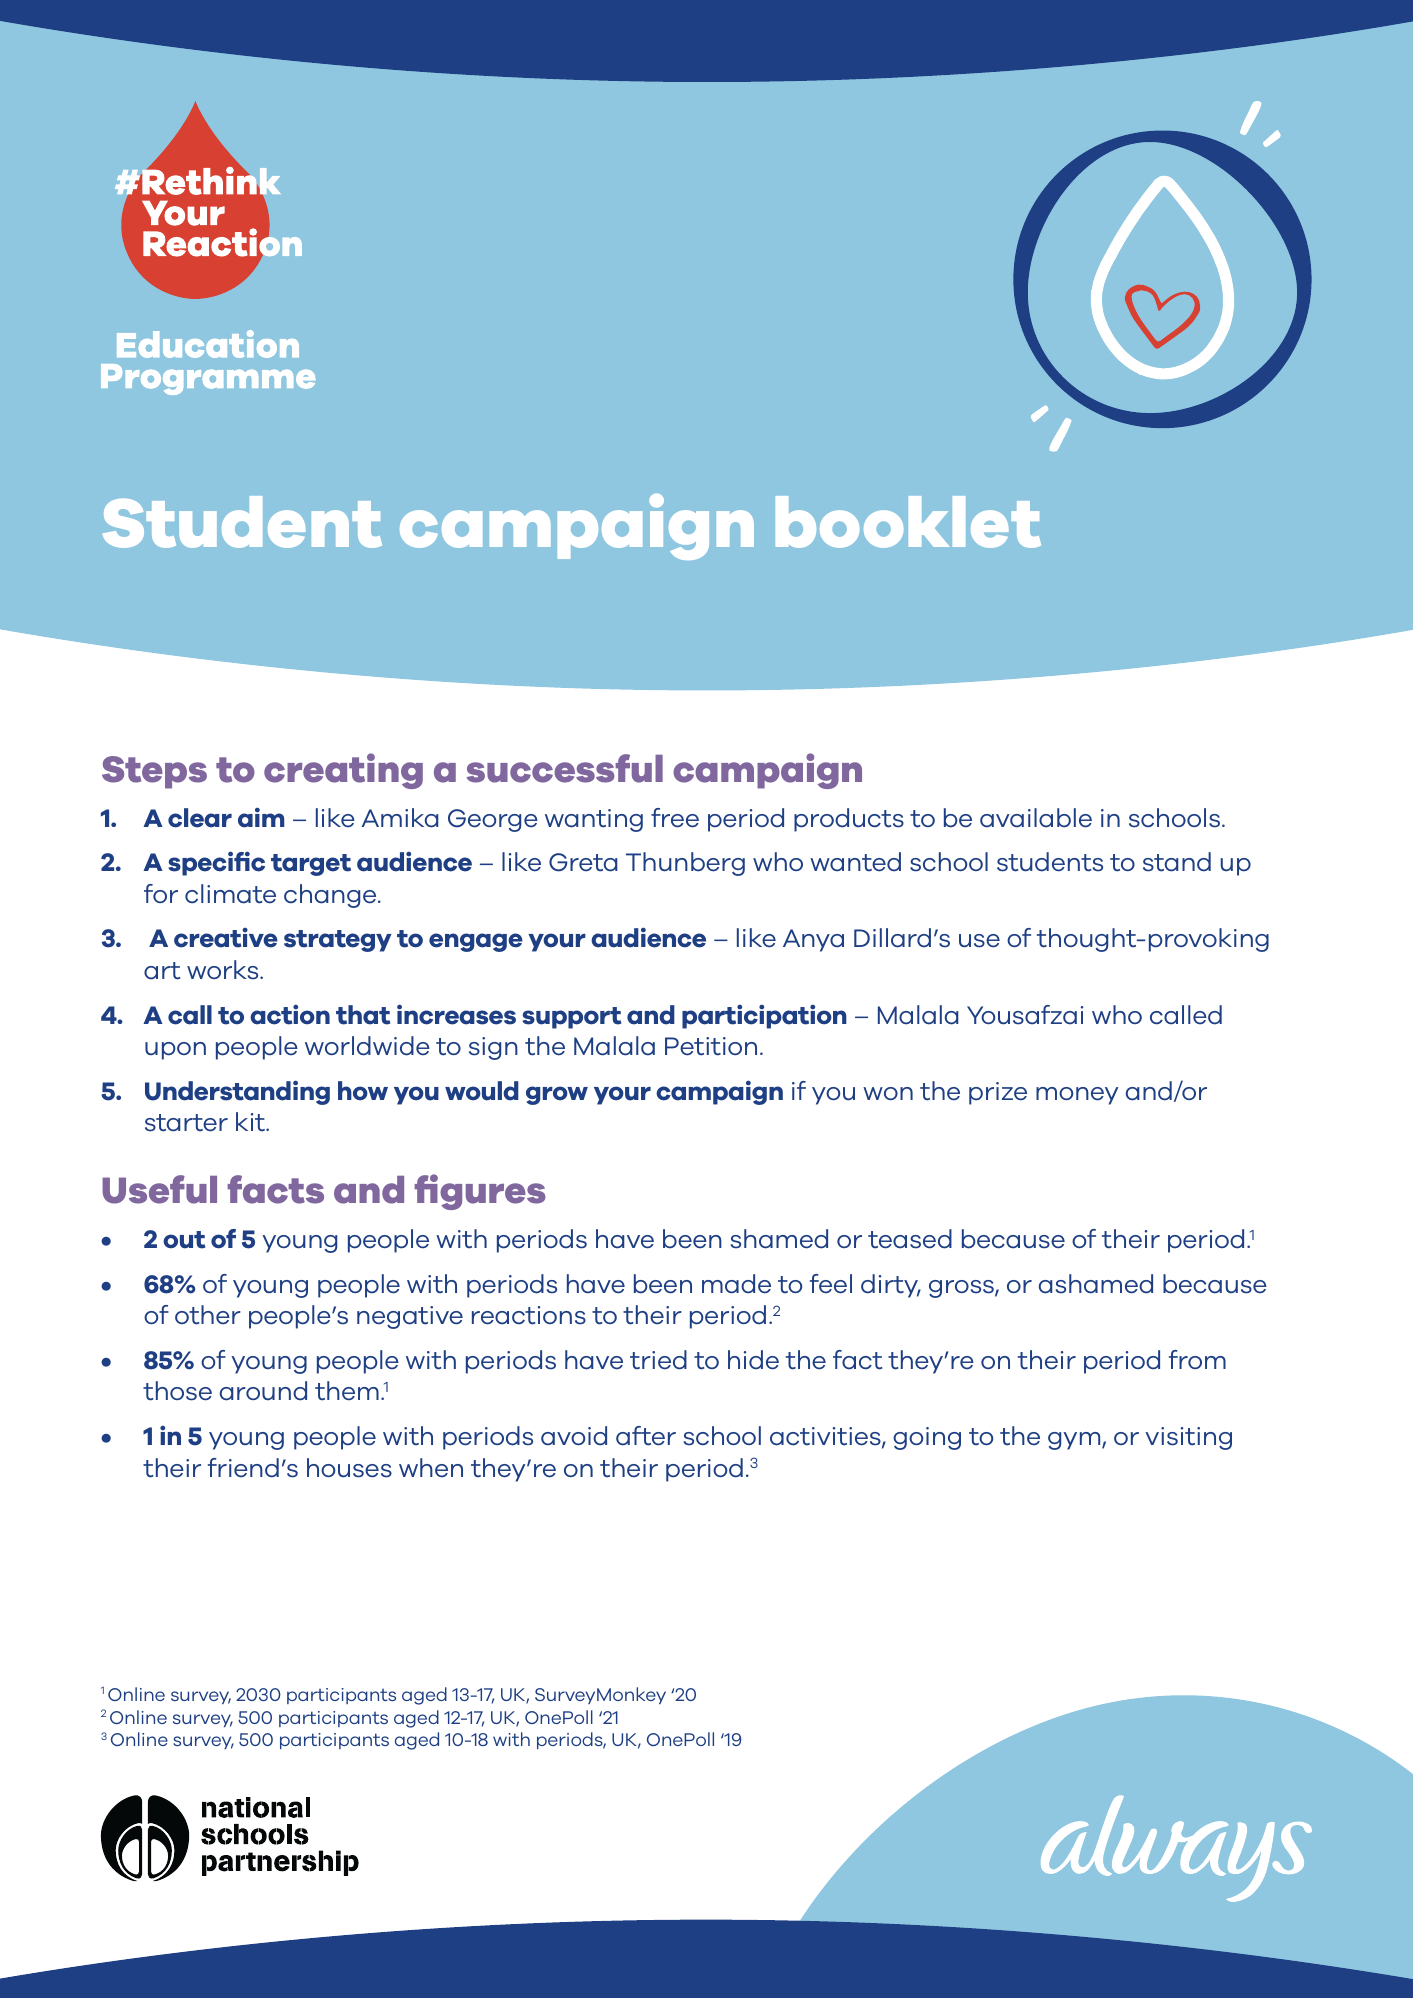 This page has height=1998, width=1413. Describe the element at coordinates (224, 970) in the page. I see `works` at that location.
